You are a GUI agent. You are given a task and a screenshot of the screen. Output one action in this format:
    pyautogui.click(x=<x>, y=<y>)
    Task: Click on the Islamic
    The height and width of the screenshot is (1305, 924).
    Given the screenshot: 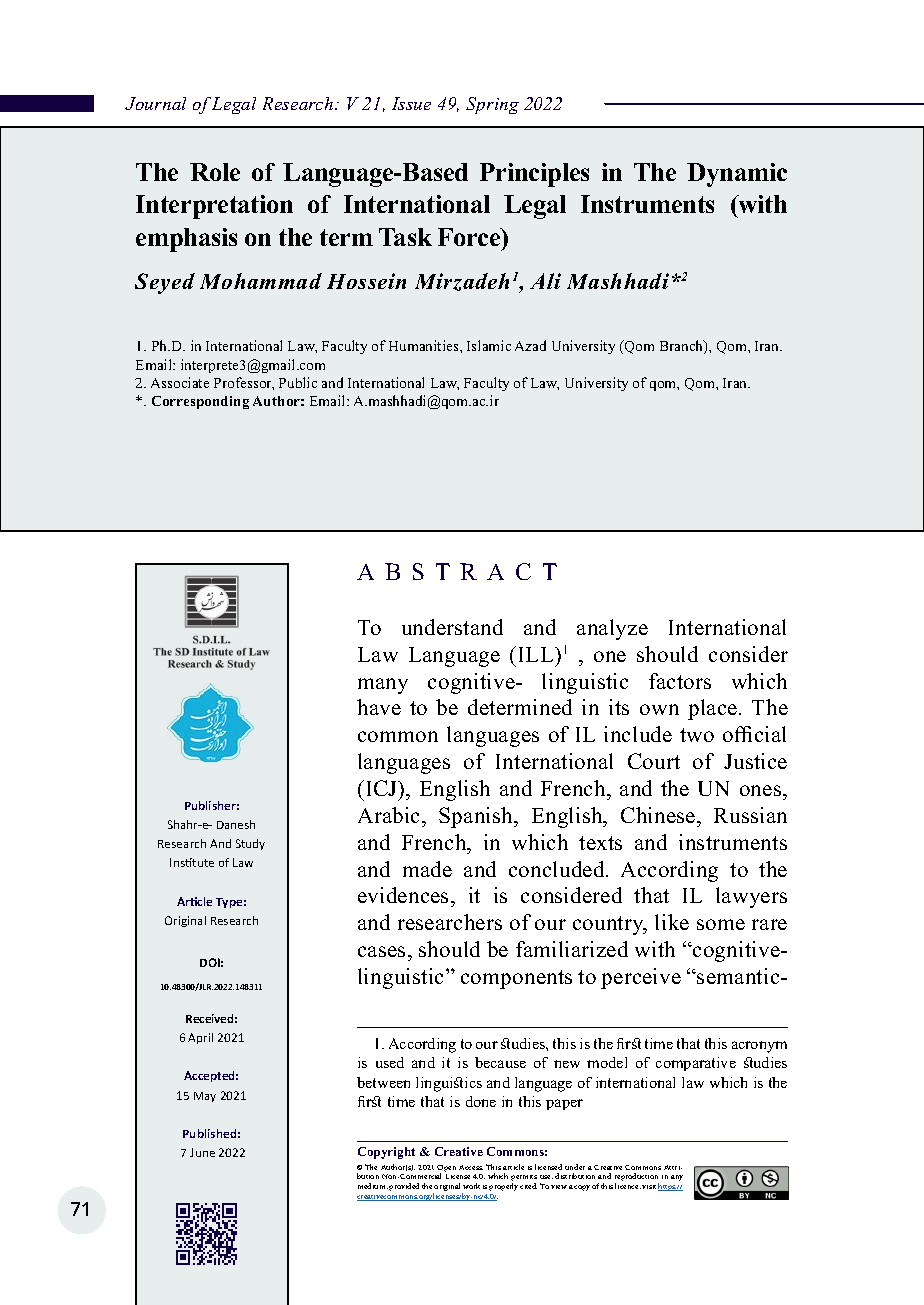 What is the action you would take?
    pyautogui.click(x=489, y=345)
